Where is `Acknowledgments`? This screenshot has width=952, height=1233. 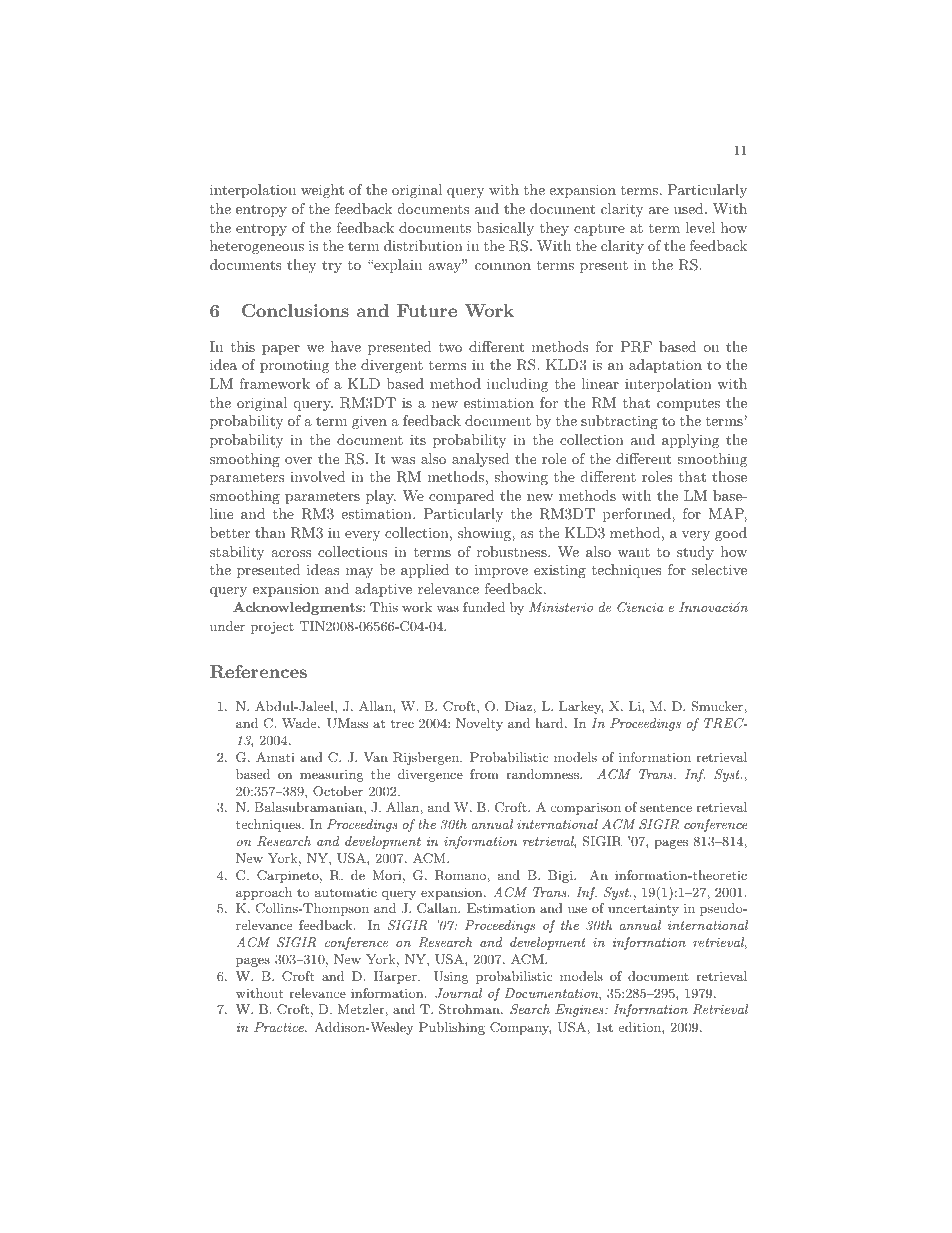
Acknowledgments is located at coordinates (298, 608).
